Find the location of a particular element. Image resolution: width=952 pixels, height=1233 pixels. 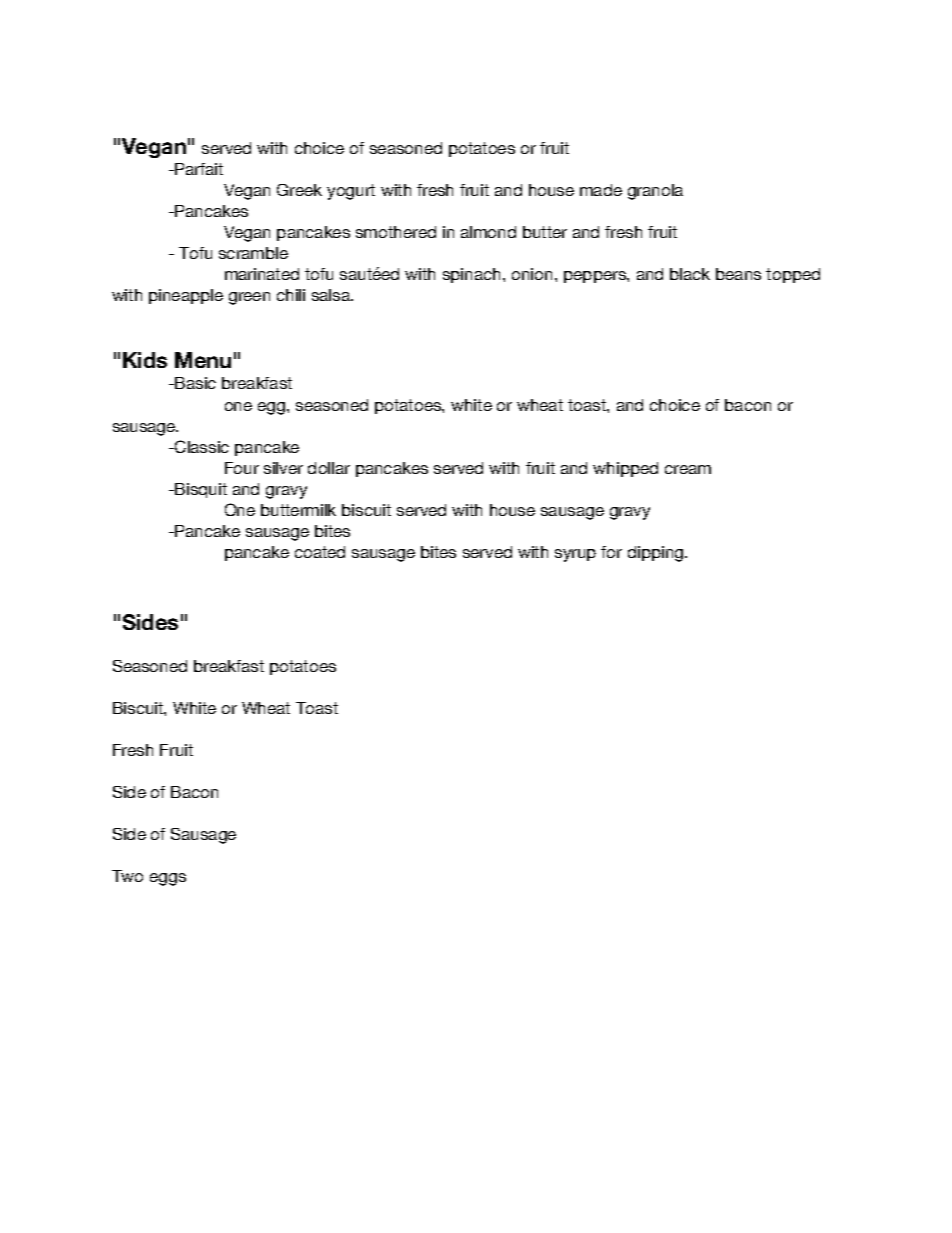

smothered is located at coordinates (396, 232).
